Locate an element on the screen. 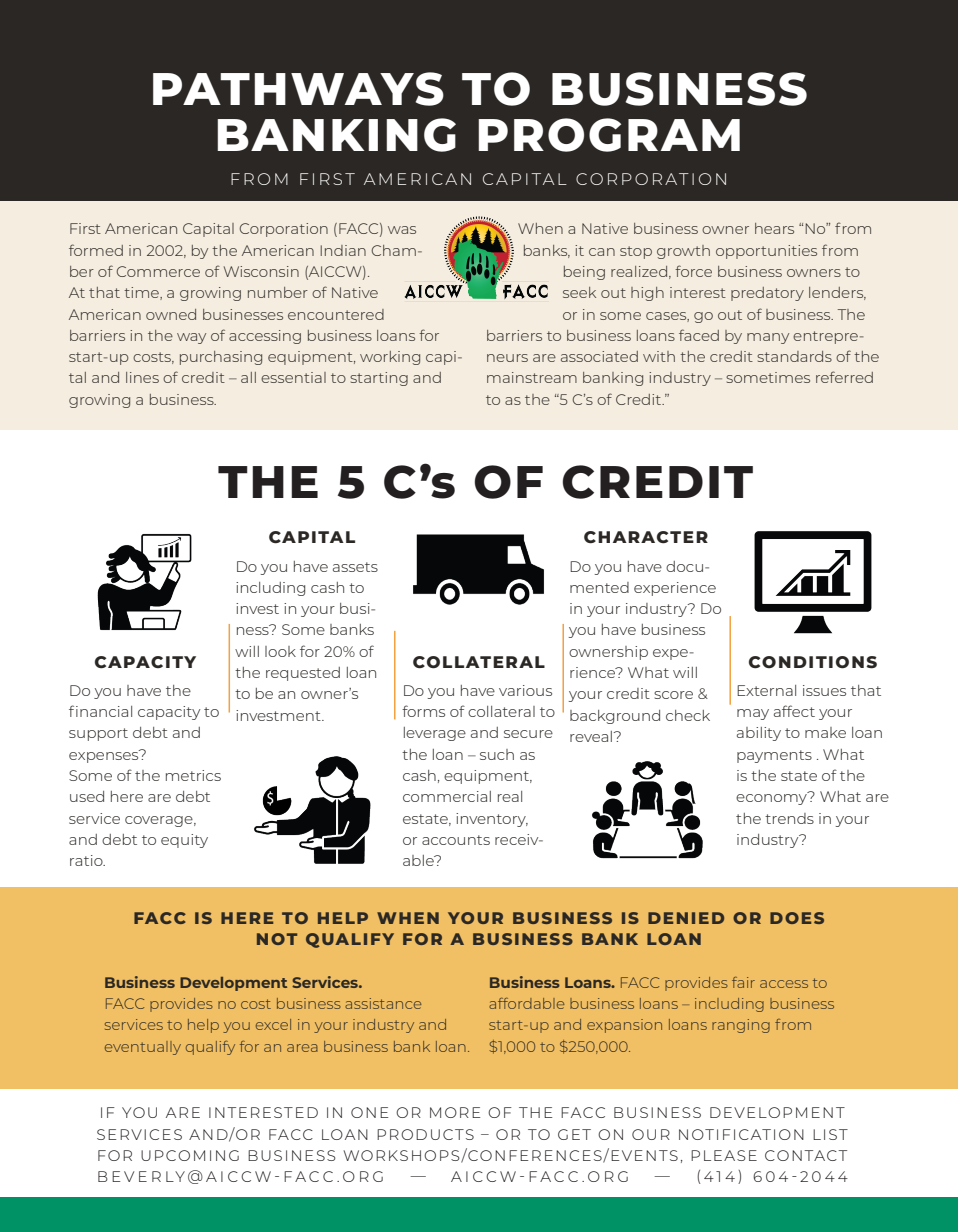 Image resolution: width=958 pixels, height=1232 pixels. UPCOMING is located at coordinates (190, 1155).
